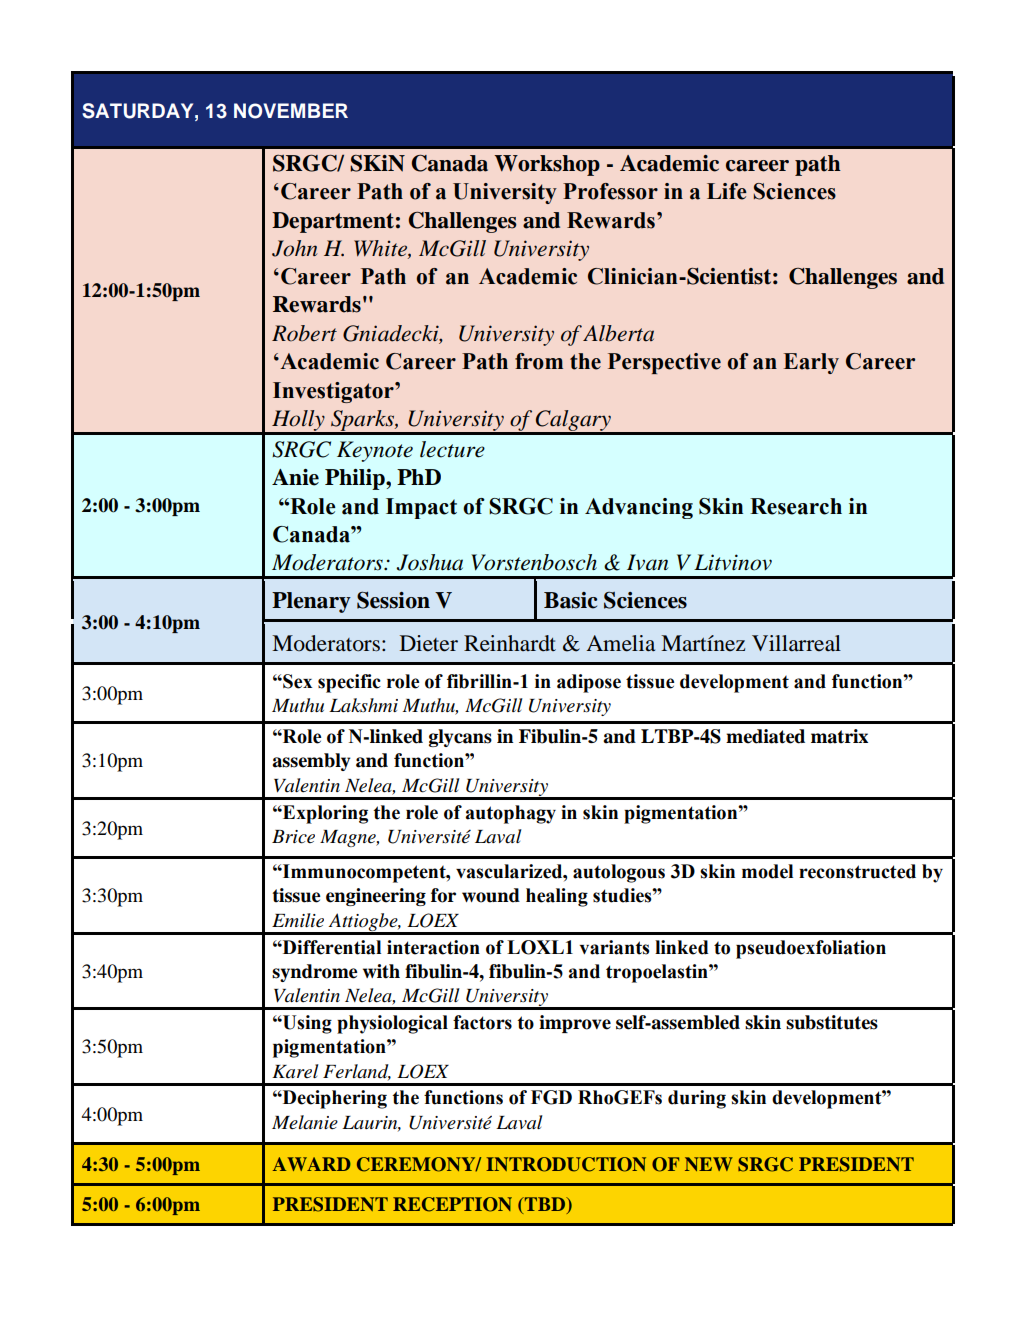 This screenshot has width=1026, height=1328. Describe the element at coordinates (291, 111) in the screenshot. I see `NOVEMBER` at that location.
